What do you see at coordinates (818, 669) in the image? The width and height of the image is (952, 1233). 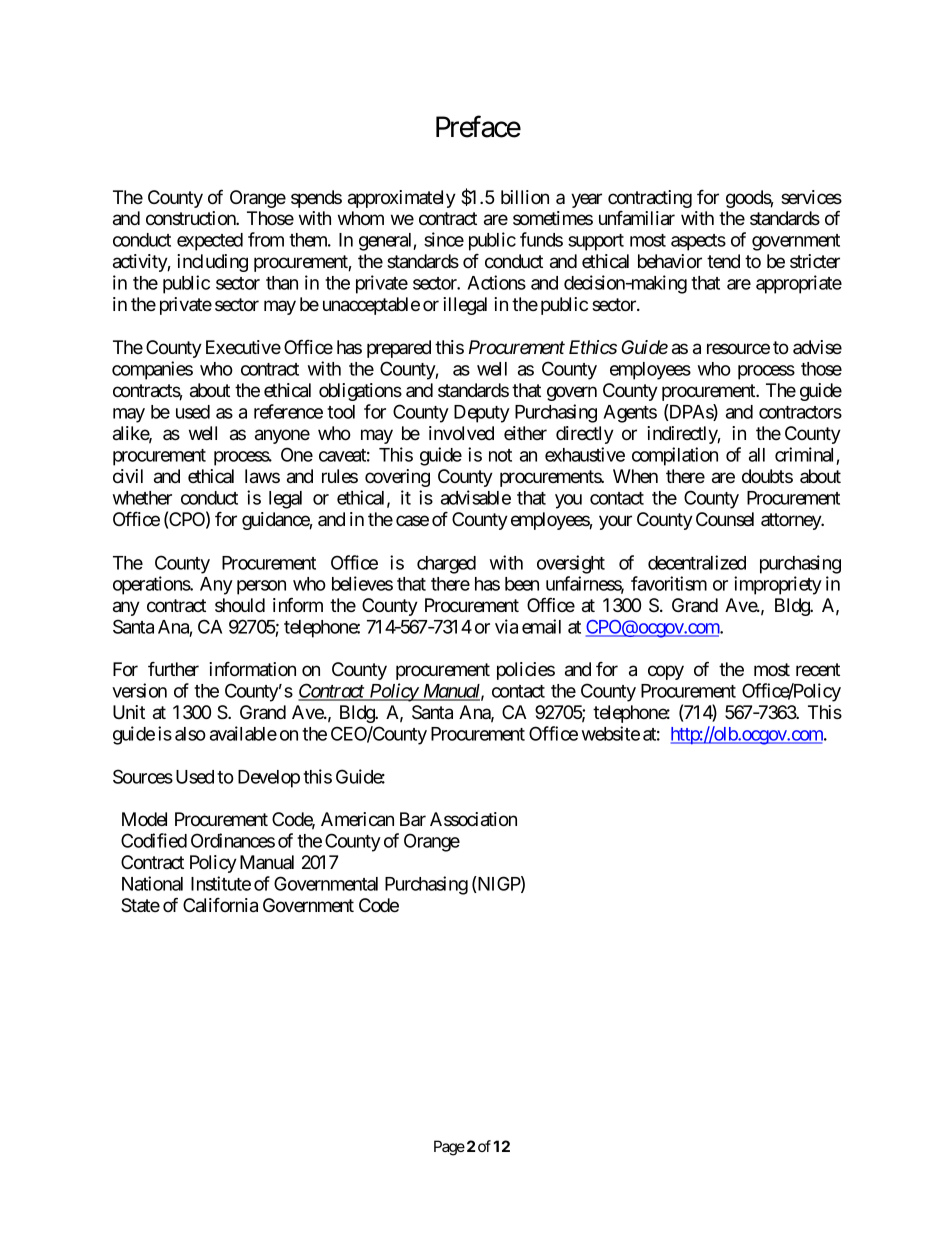 I see `recent` at bounding box center [818, 669].
